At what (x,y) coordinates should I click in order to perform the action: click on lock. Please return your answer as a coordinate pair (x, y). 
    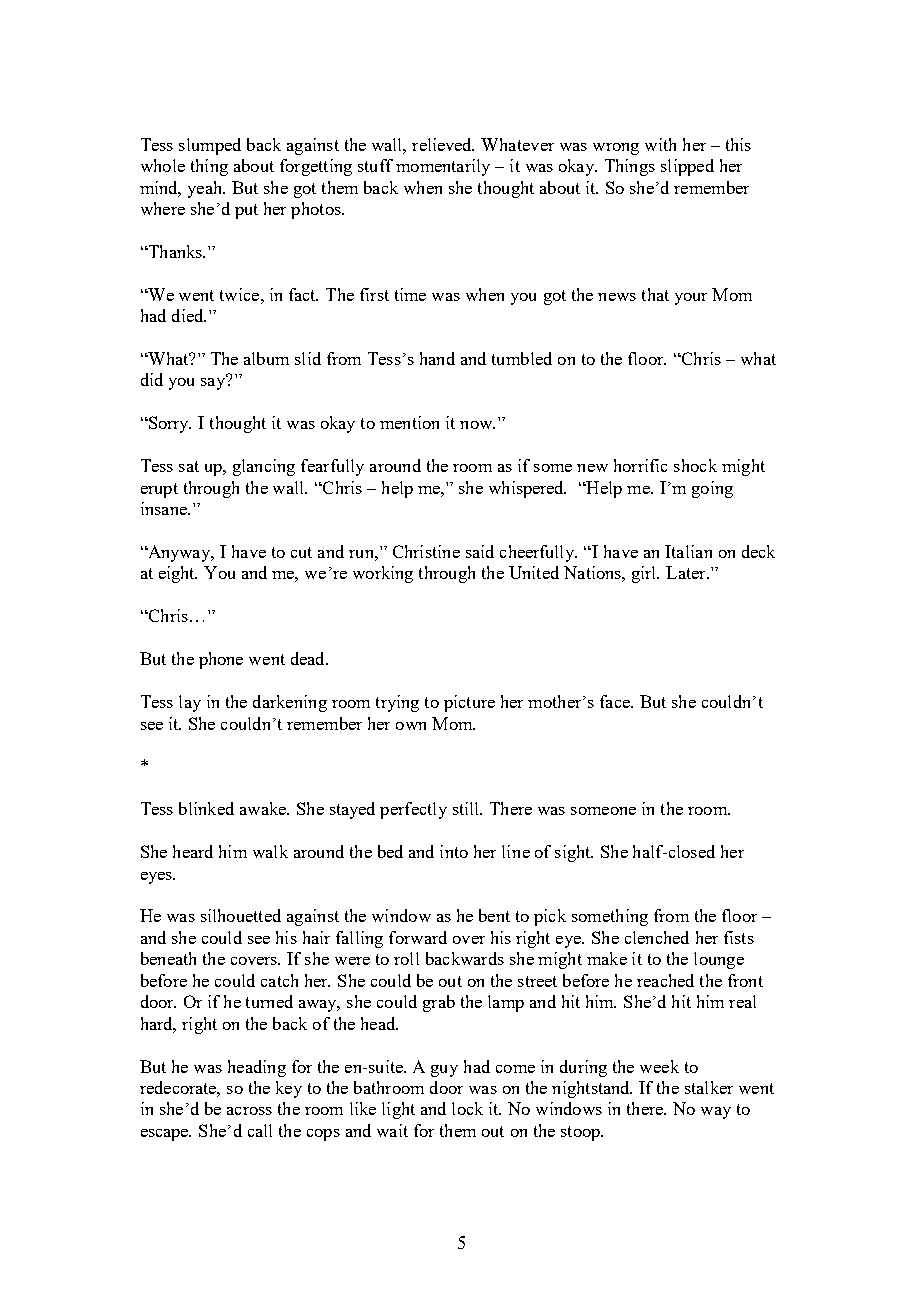
    Looking at the image, I should click on (467, 1108).
